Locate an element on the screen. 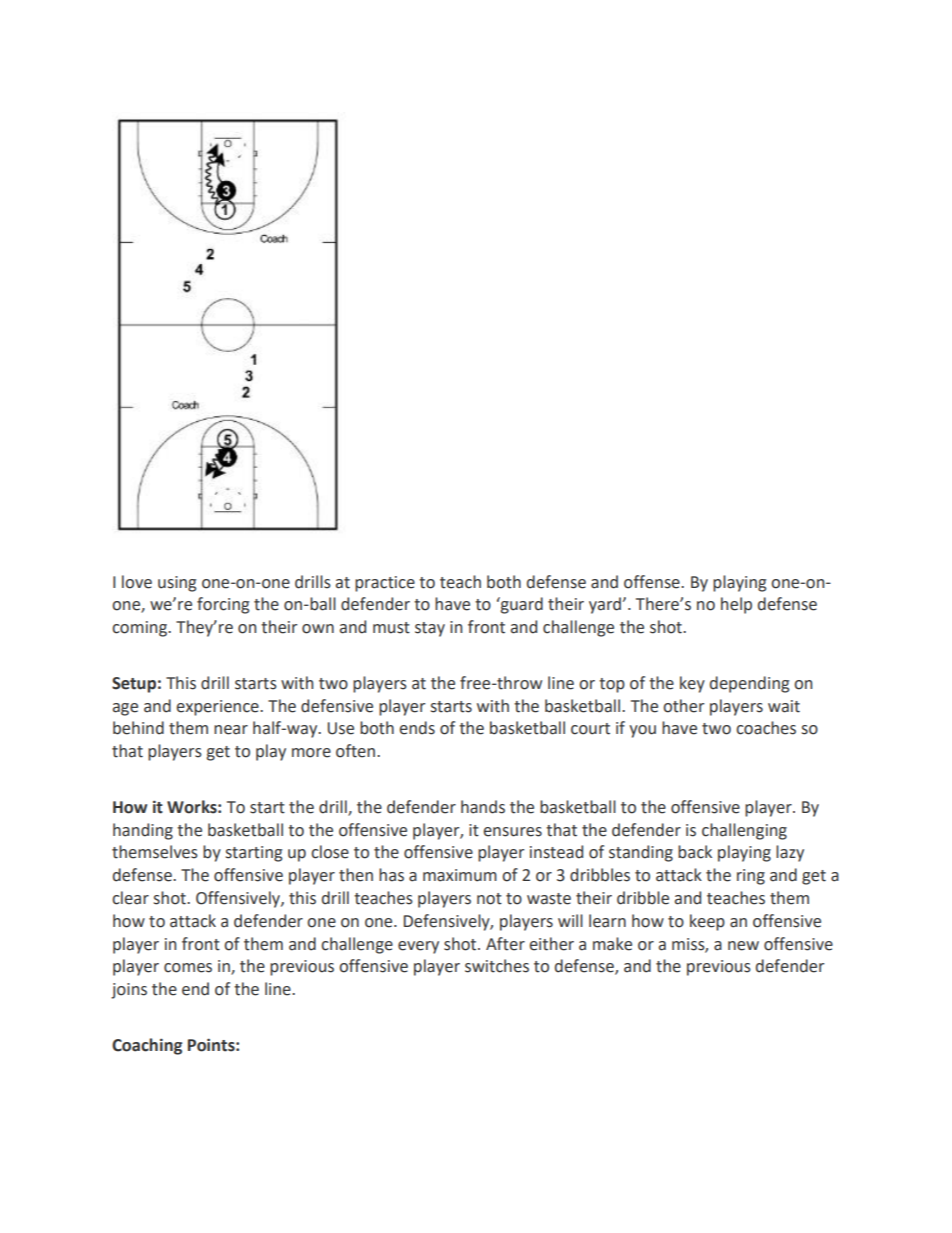  new is located at coordinates (743, 946).
